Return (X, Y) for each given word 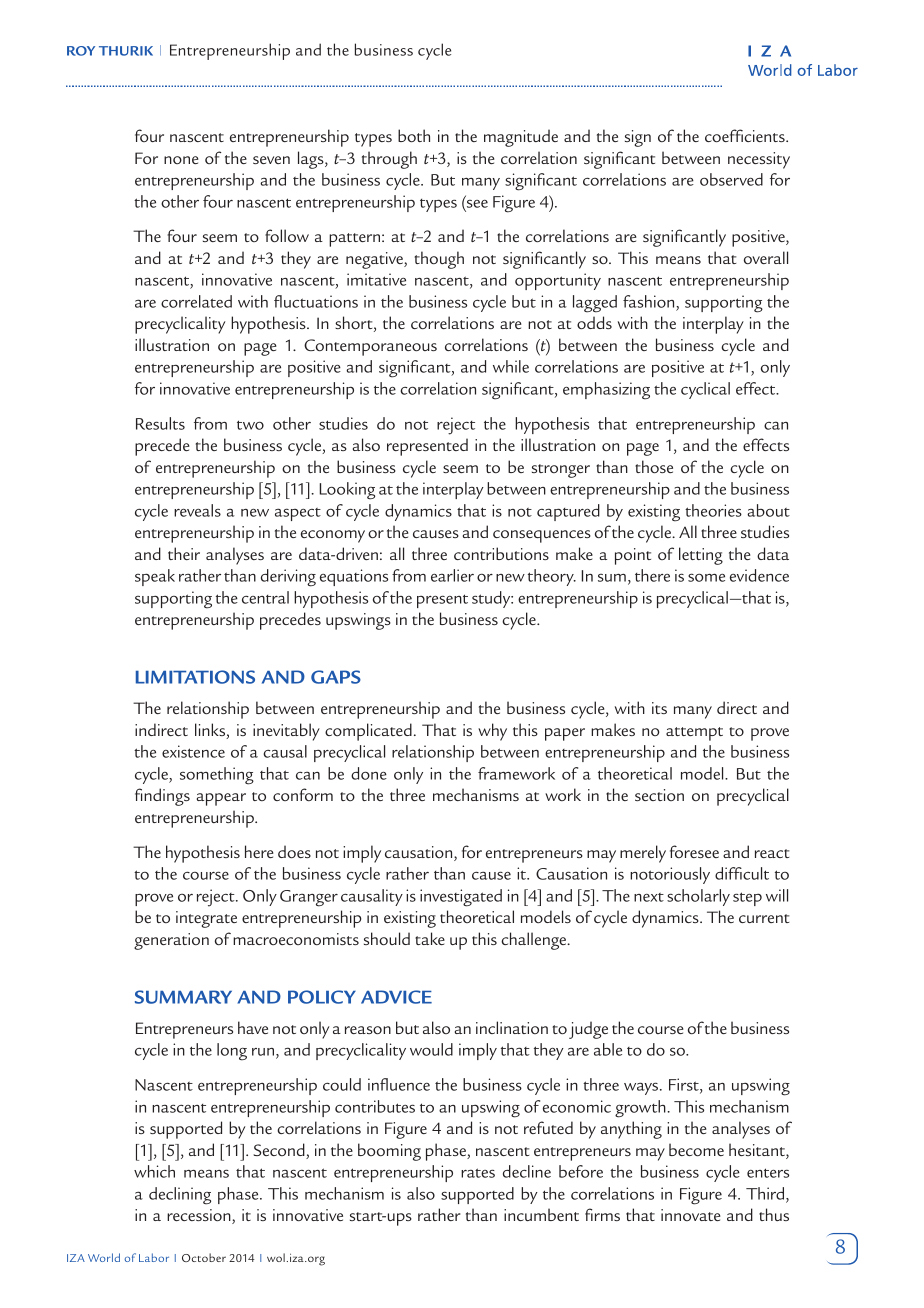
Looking (347, 491)
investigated (461, 898)
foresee (694, 851)
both (414, 135)
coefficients (746, 135)
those (654, 466)
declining (180, 1196)
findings (162, 797)
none (181, 160)
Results (160, 423)
